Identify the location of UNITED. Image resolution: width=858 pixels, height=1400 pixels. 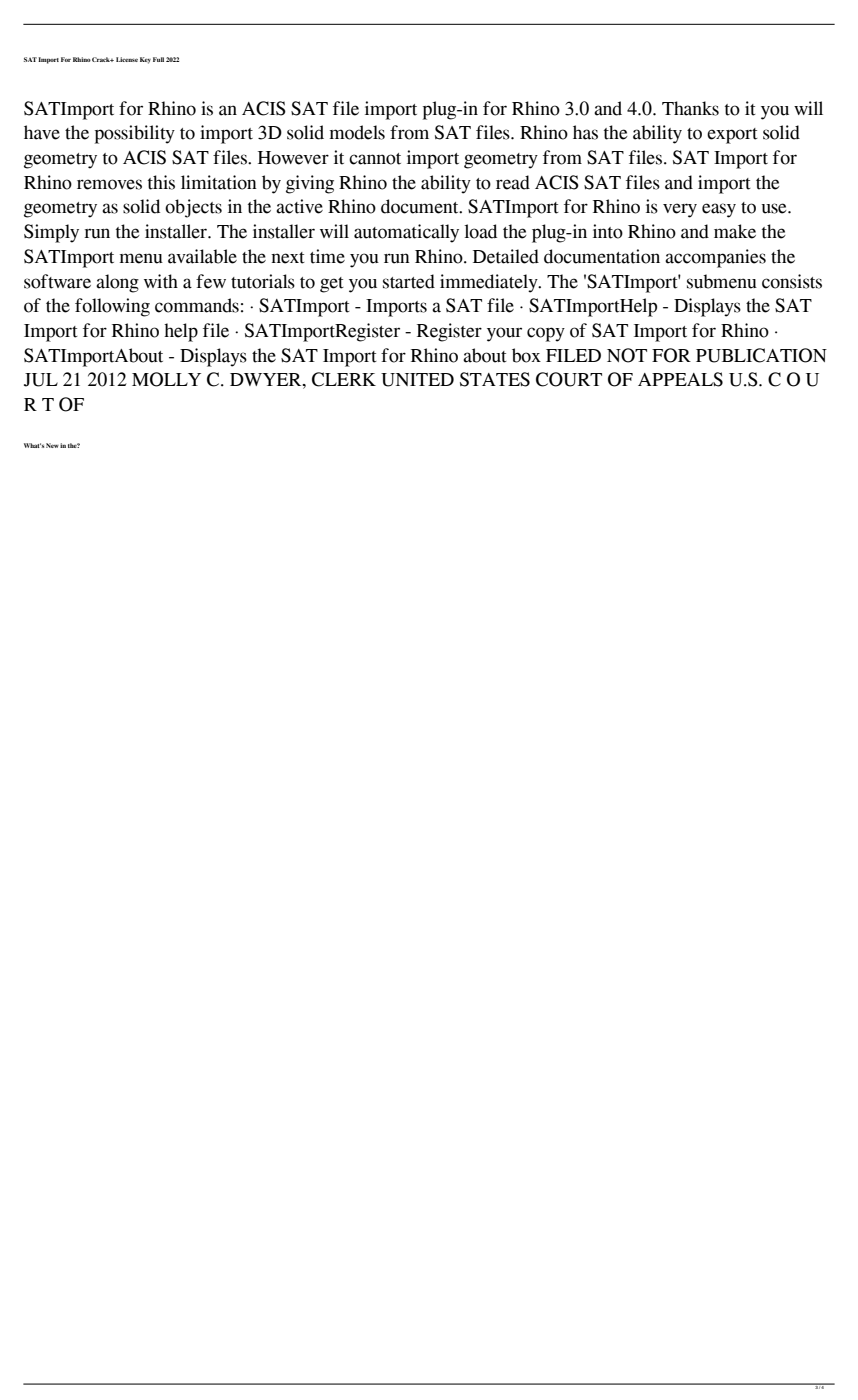
(417, 380).
